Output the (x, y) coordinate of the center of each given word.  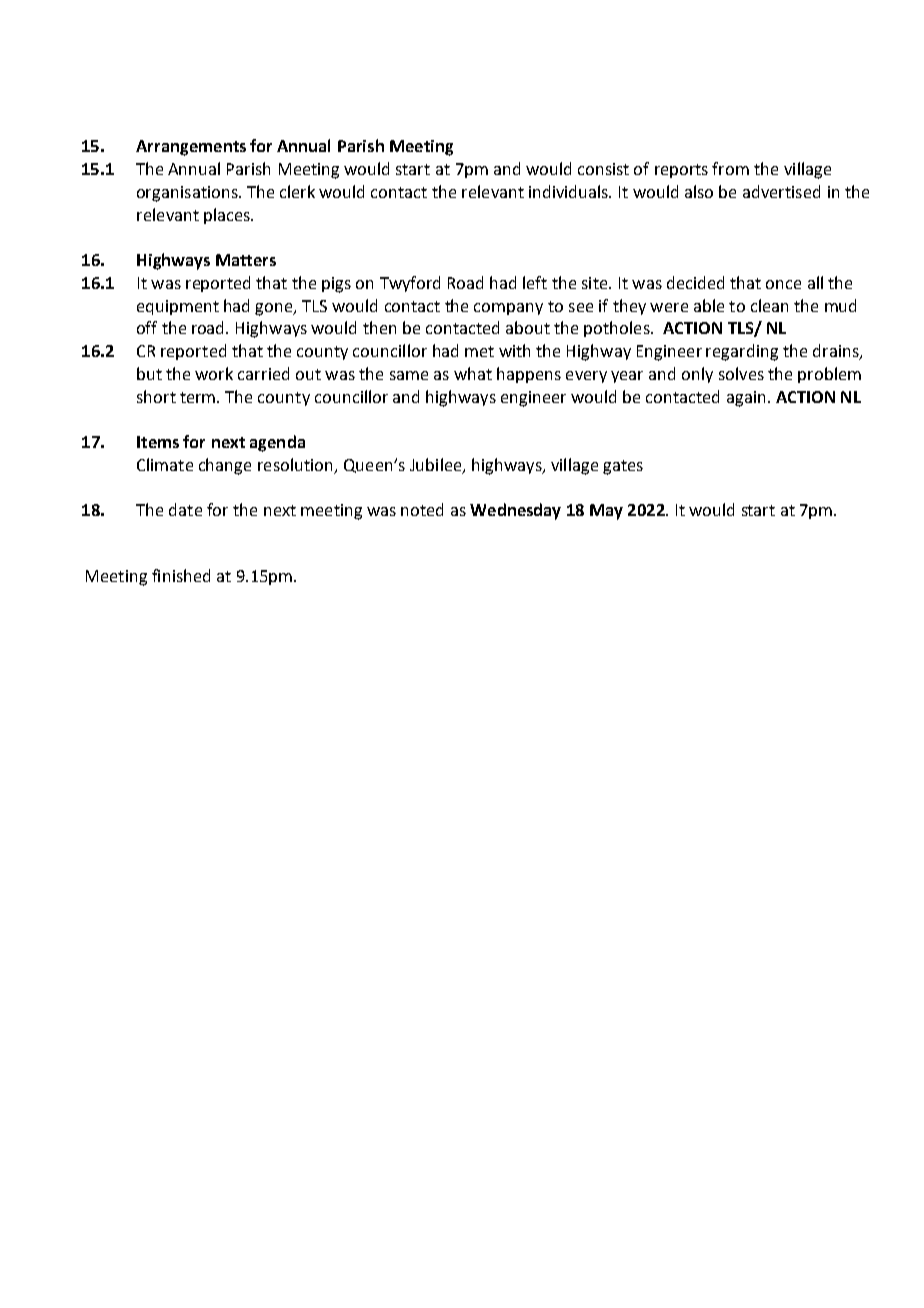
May (606, 512)
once (783, 284)
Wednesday (515, 511)
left (535, 282)
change (225, 466)
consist (603, 169)
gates (623, 467)
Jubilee (437, 466)
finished (181, 575)
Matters (246, 260)
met (479, 351)
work (214, 373)
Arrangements (191, 148)
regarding (742, 352)
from (730, 168)
